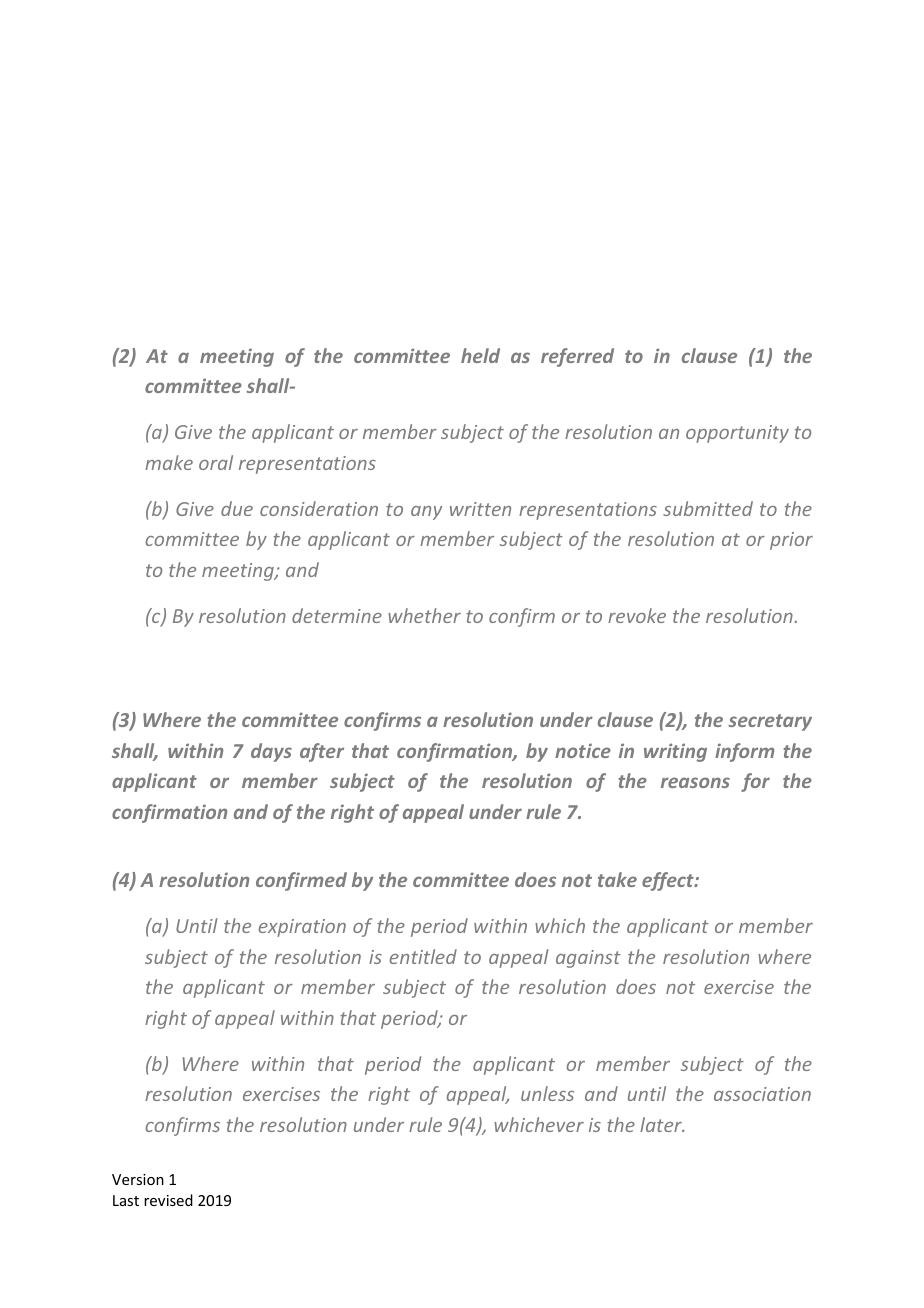 Image resolution: width=924 pixels, height=1308 pixels. What do you see at coordinates (588, 959) in the image?
I see `against` at bounding box center [588, 959].
